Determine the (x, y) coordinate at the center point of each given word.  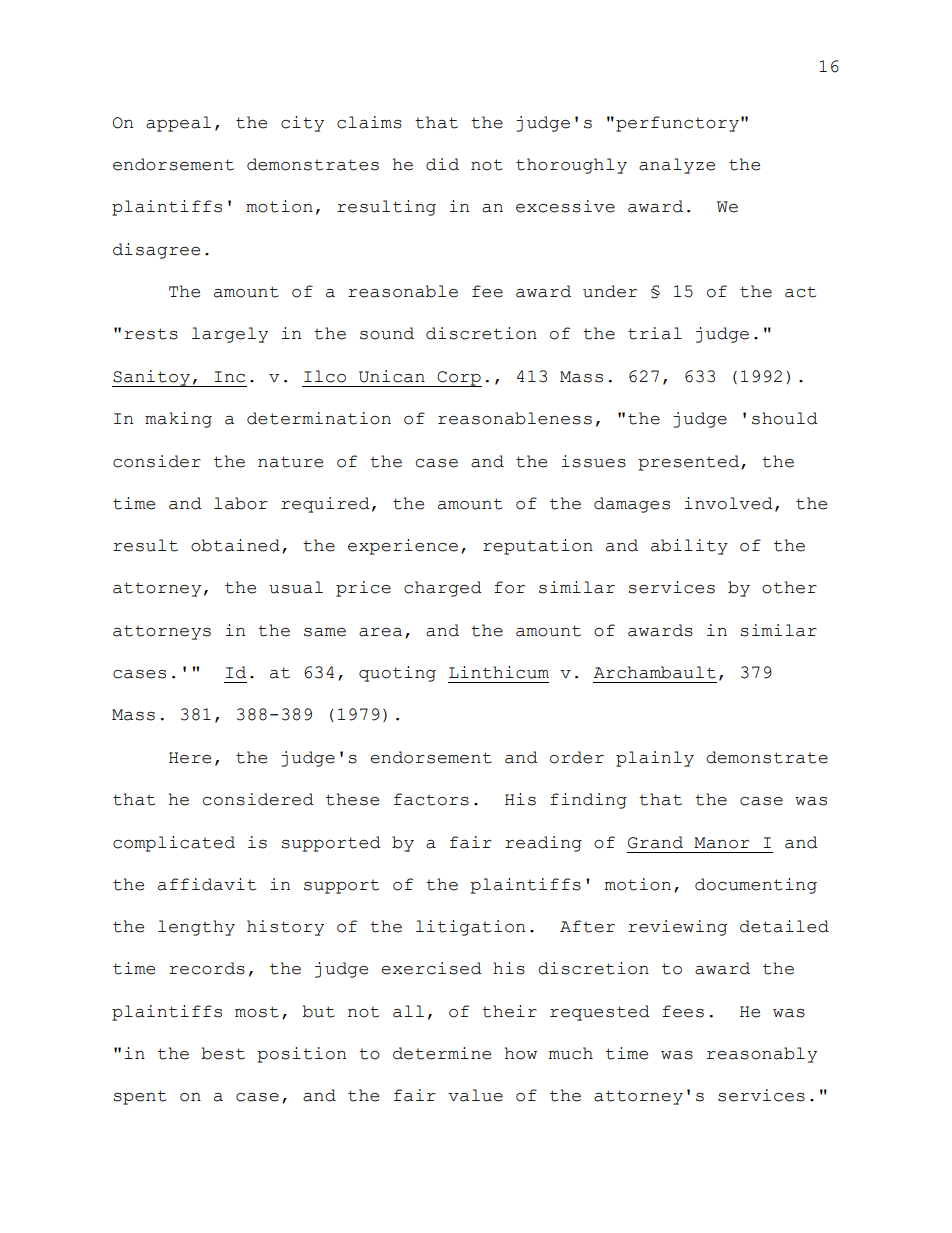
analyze (677, 166)
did (442, 164)
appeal (178, 124)
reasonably (762, 1055)
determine (442, 1053)
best (223, 1053)
